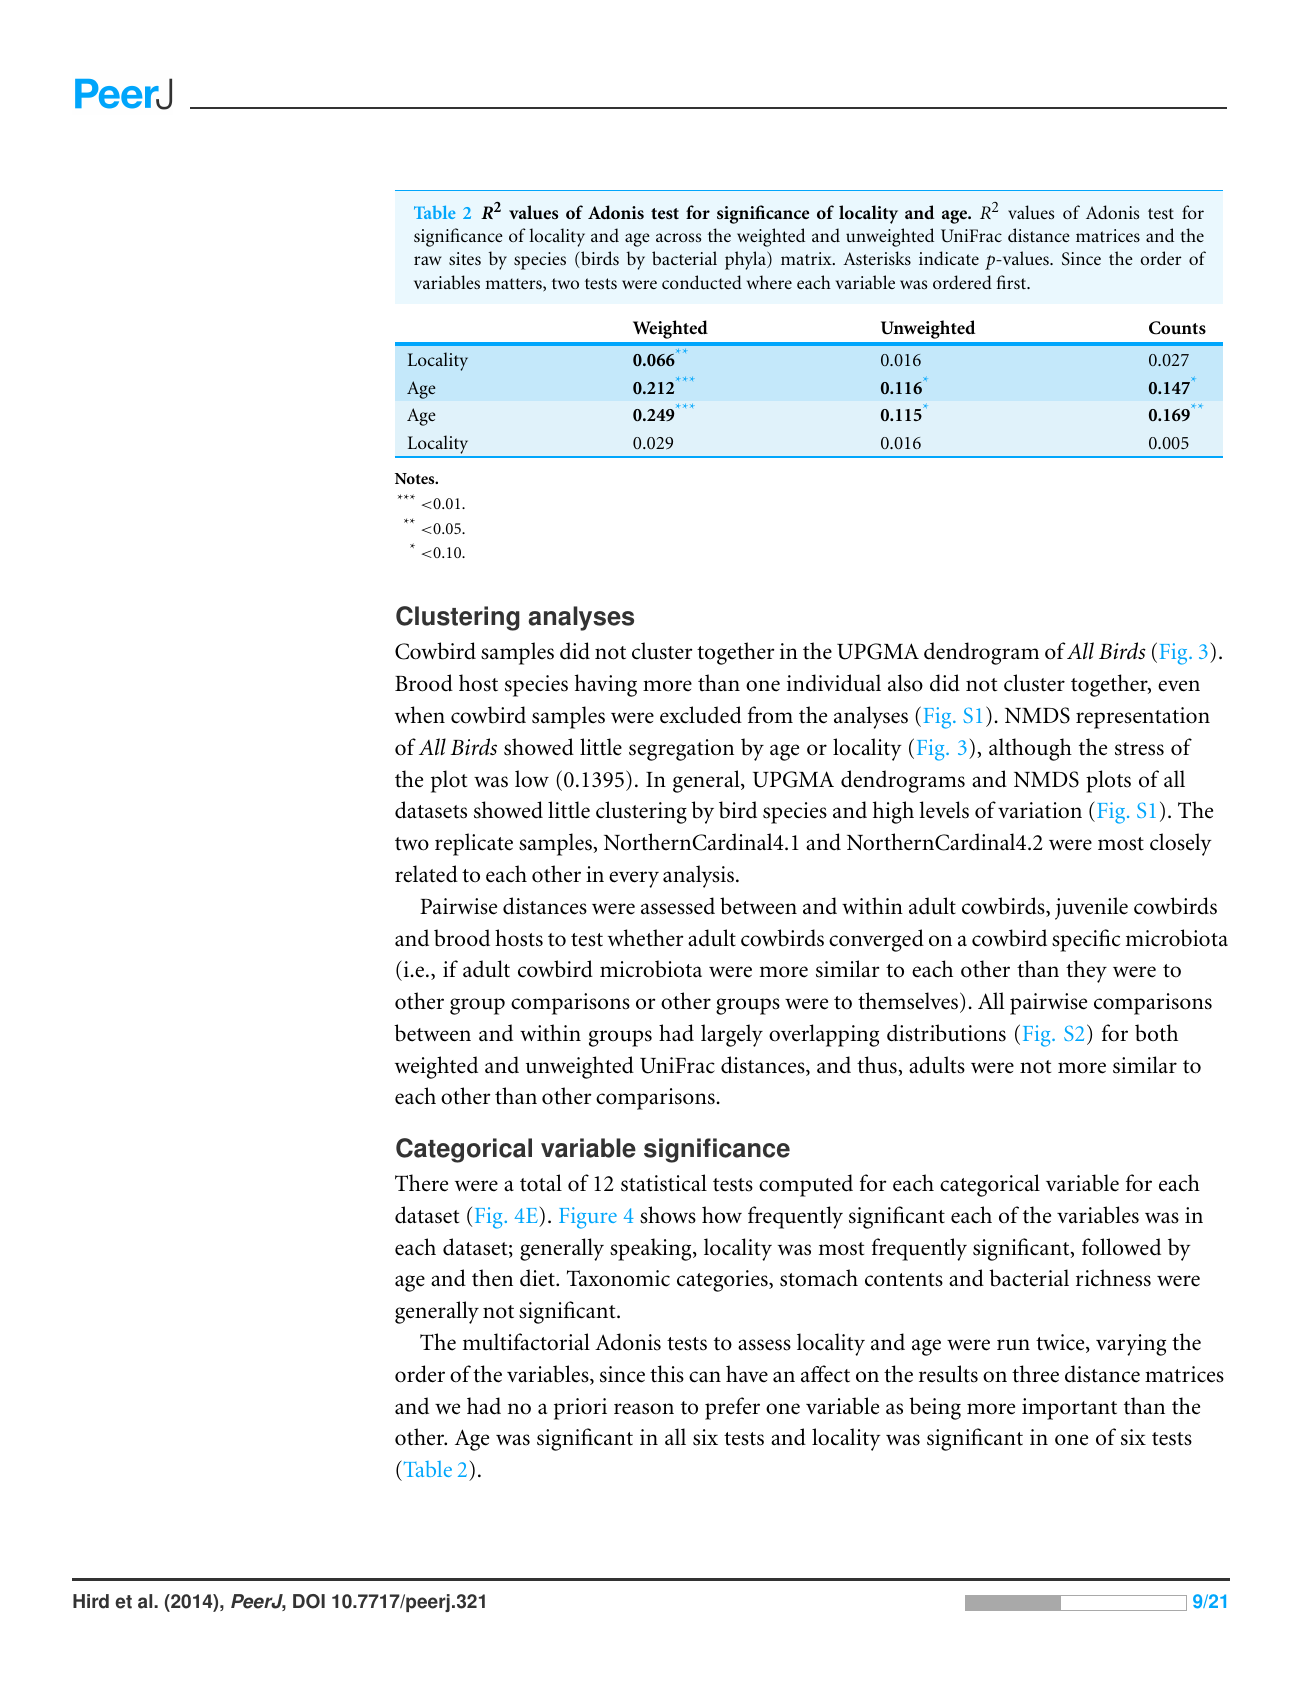  What do you see at coordinates (426, 874) in the screenshot?
I see `related` at bounding box center [426, 874].
